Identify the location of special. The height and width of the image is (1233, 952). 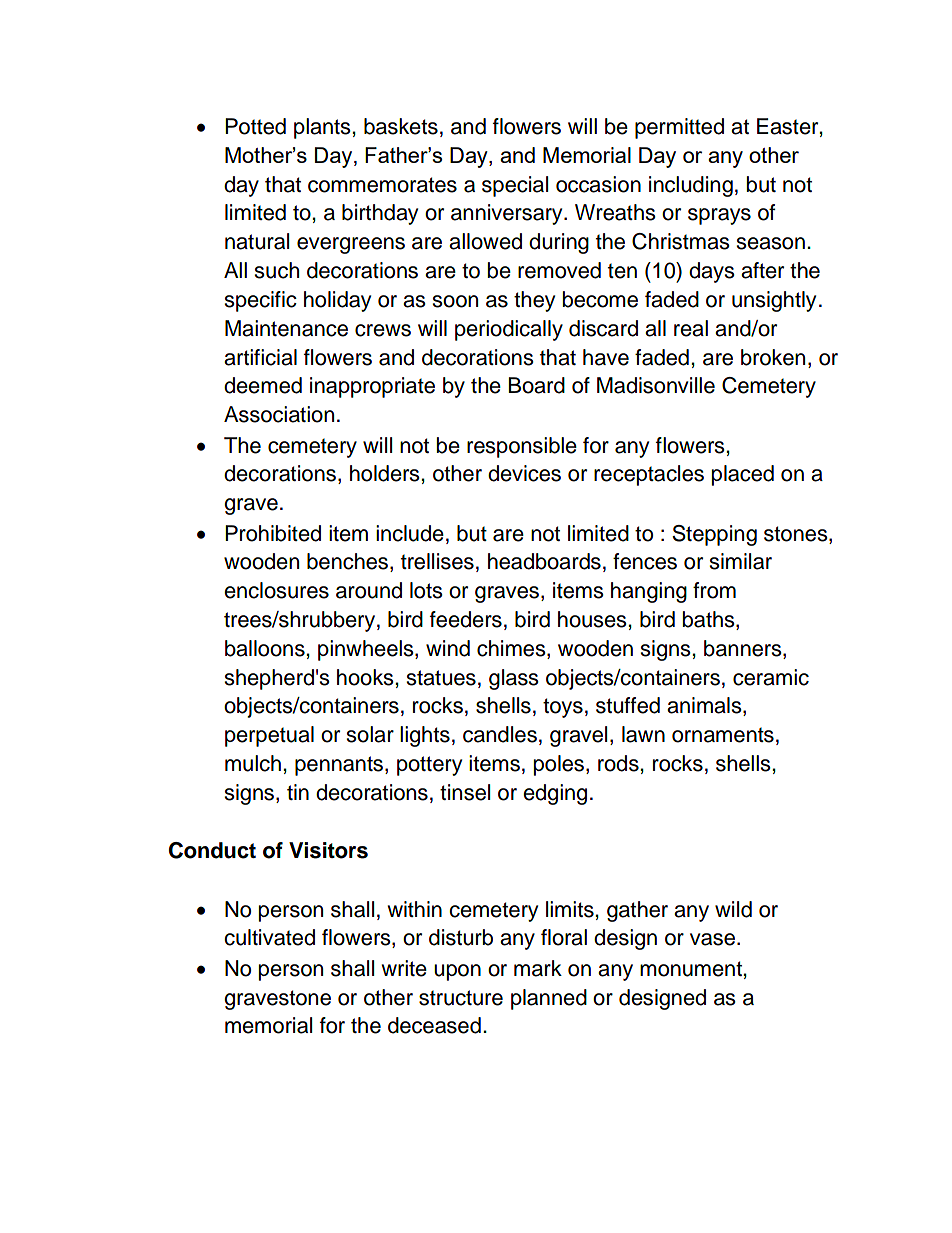
(515, 186).
